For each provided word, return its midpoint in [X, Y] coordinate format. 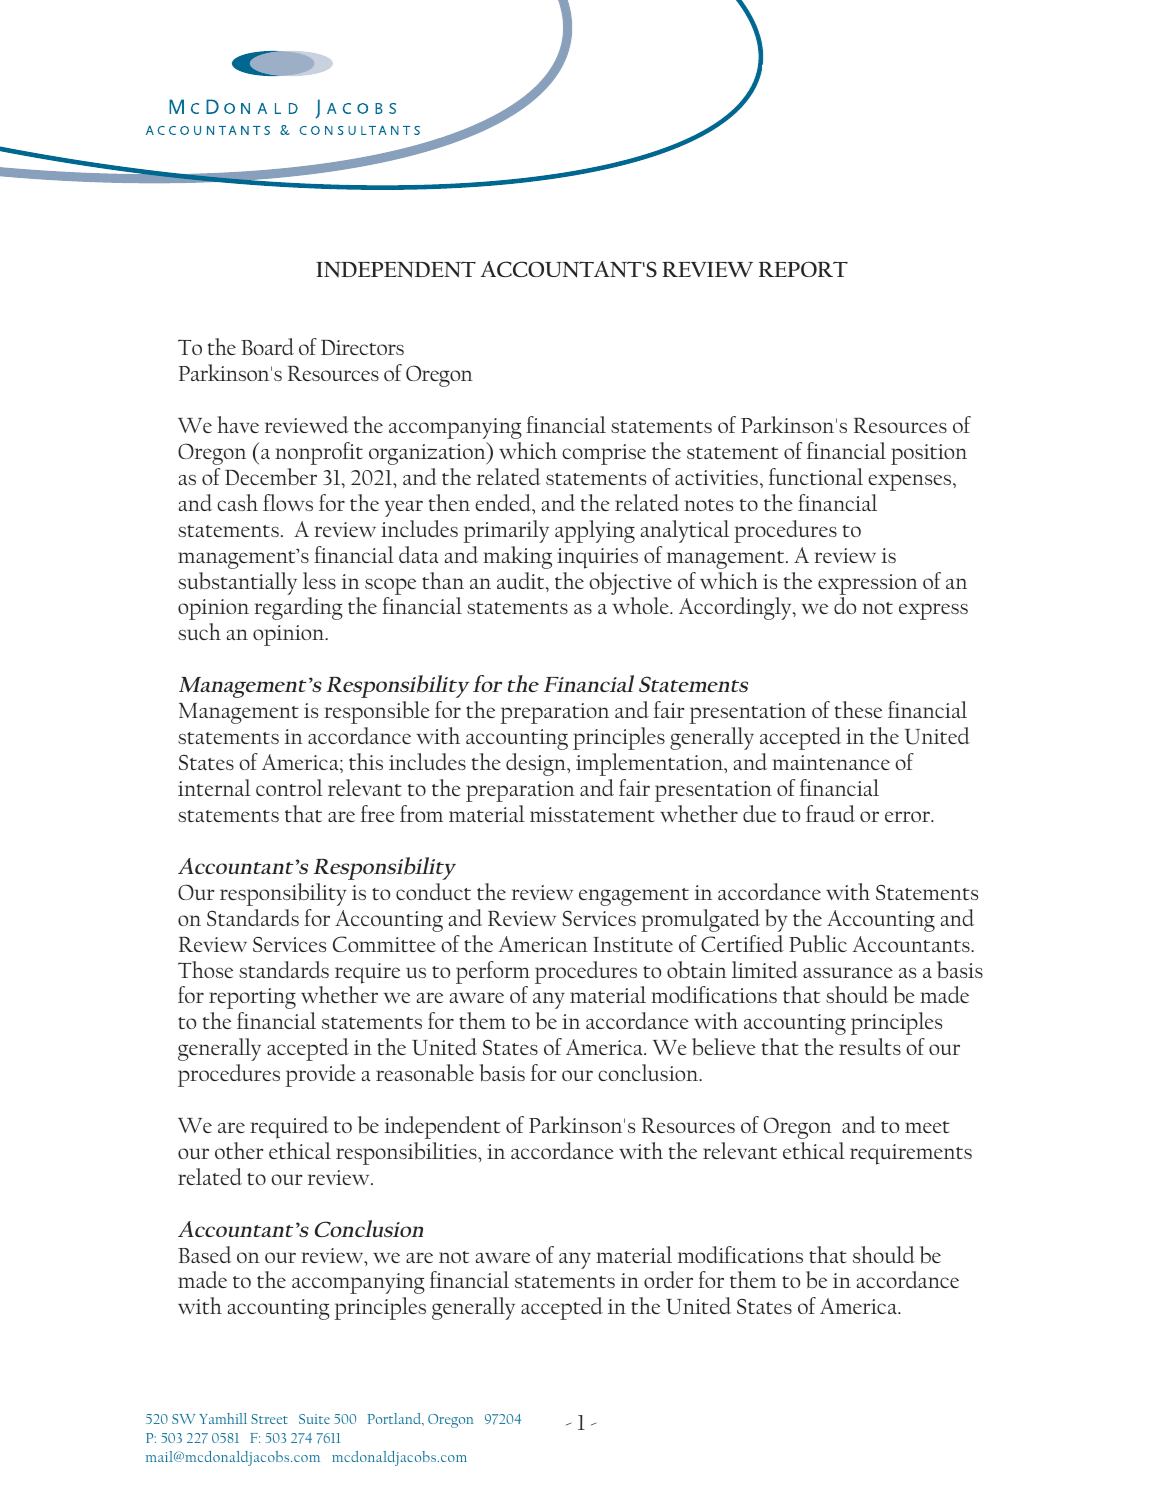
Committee [384, 944]
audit [522, 580]
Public [818, 943]
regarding [298, 608]
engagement [634, 897]
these [858, 709]
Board [267, 346]
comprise [604, 454]
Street [269, 1419]
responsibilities [407, 1153]
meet [927, 1127]
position [929, 454]
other [239, 1150]
